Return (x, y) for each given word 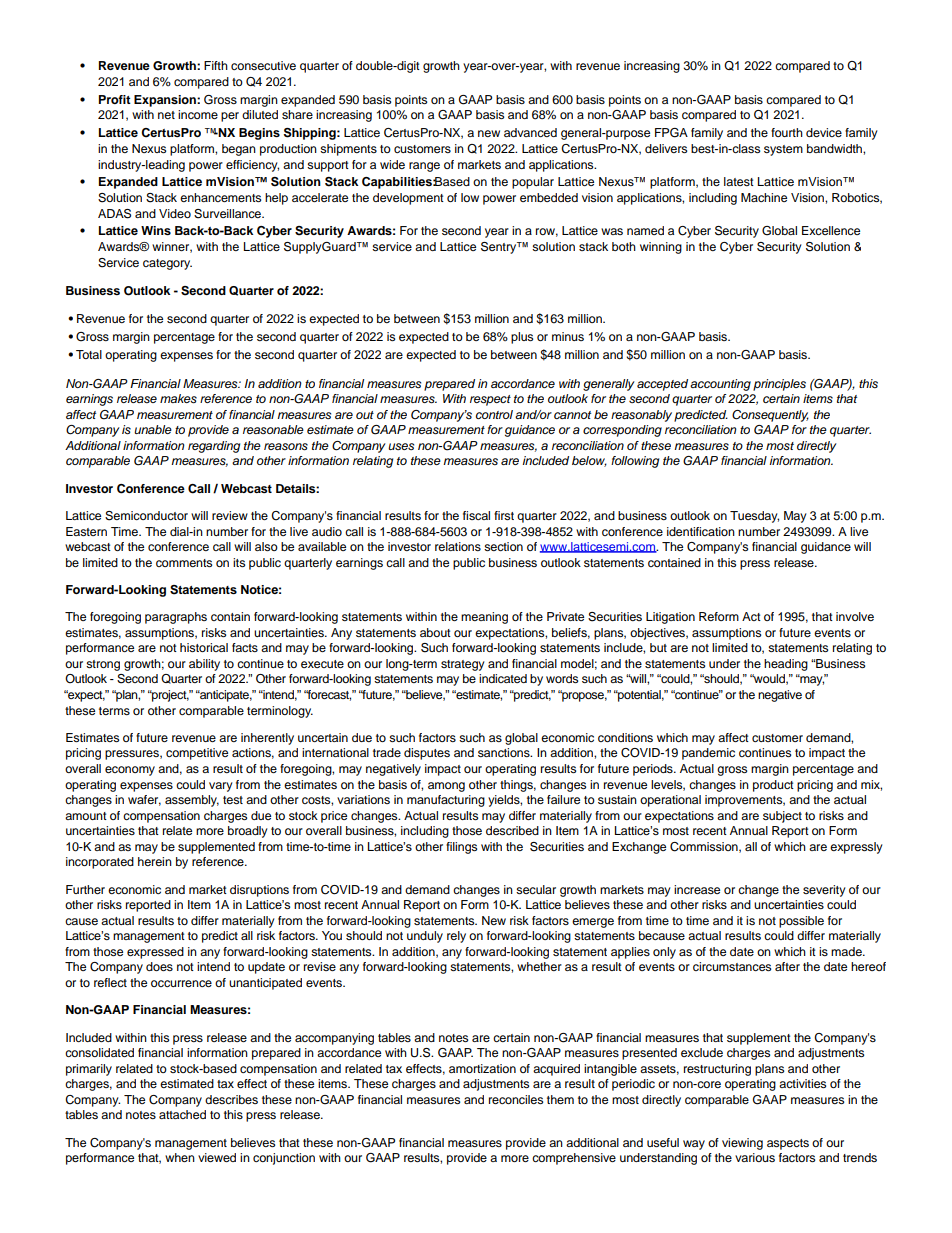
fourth (787, 132)
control (494, 414)
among (446, 787)
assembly (192, 801)
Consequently (770, 416)
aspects (788, 1144)
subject (782, 817)
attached (182, 1114)
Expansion (166, 101)
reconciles (516, 1099)
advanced (530, 132)
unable (153, 429)
